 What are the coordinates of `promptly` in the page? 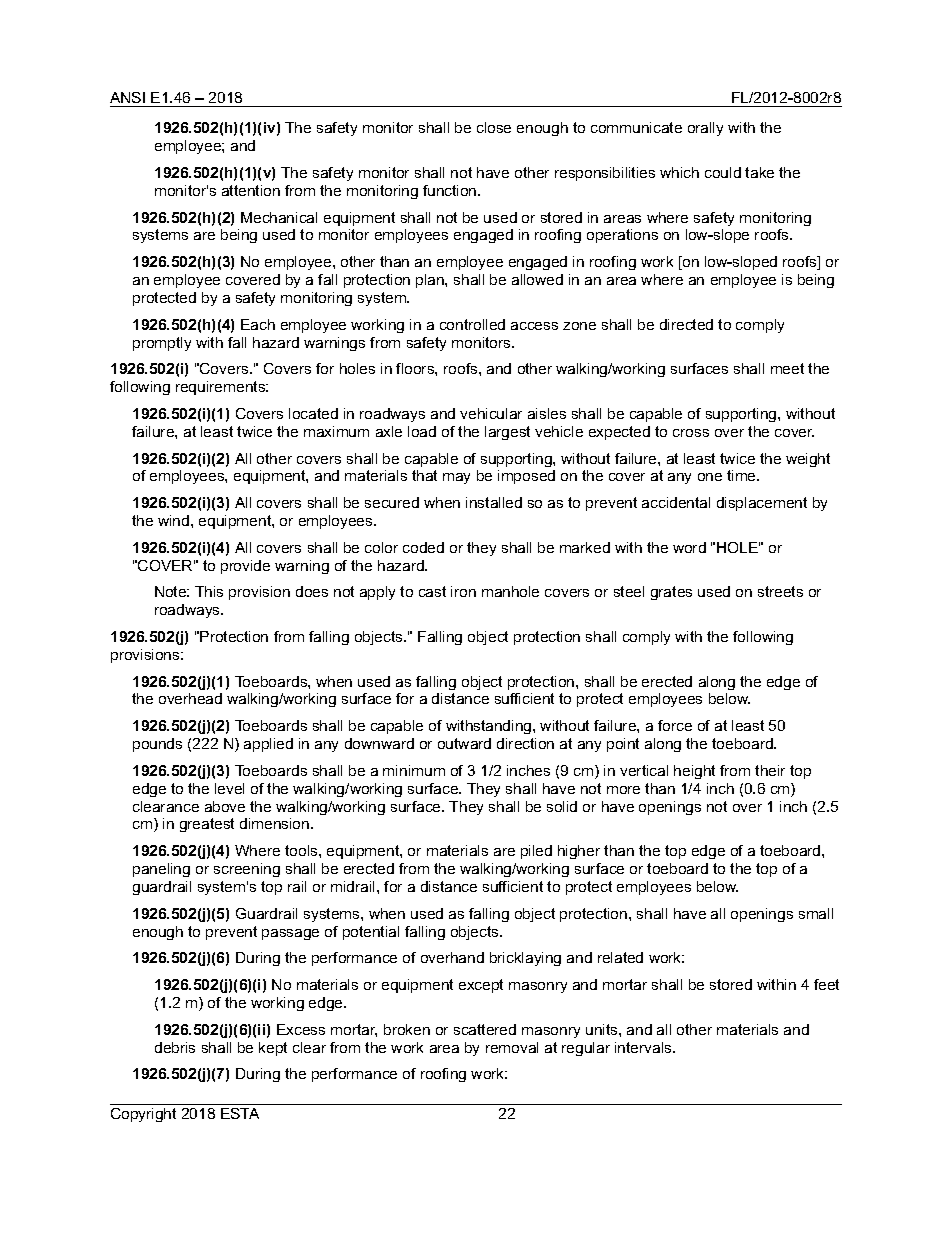 It's located at (162, 344).
